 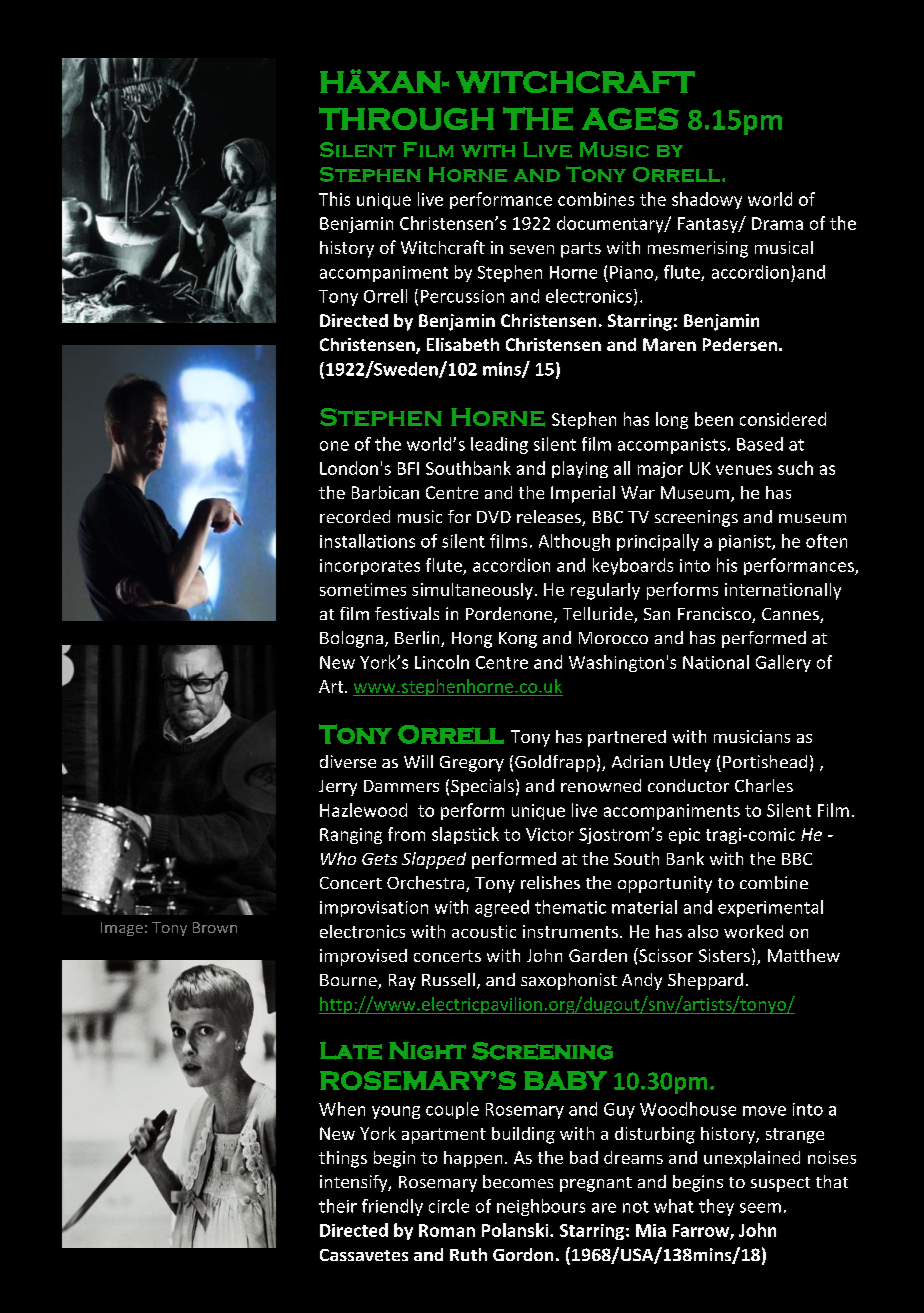 What do you see at coordinates (770, 908) in the image?
I see `experimental` at bounding box center [770, 908].
